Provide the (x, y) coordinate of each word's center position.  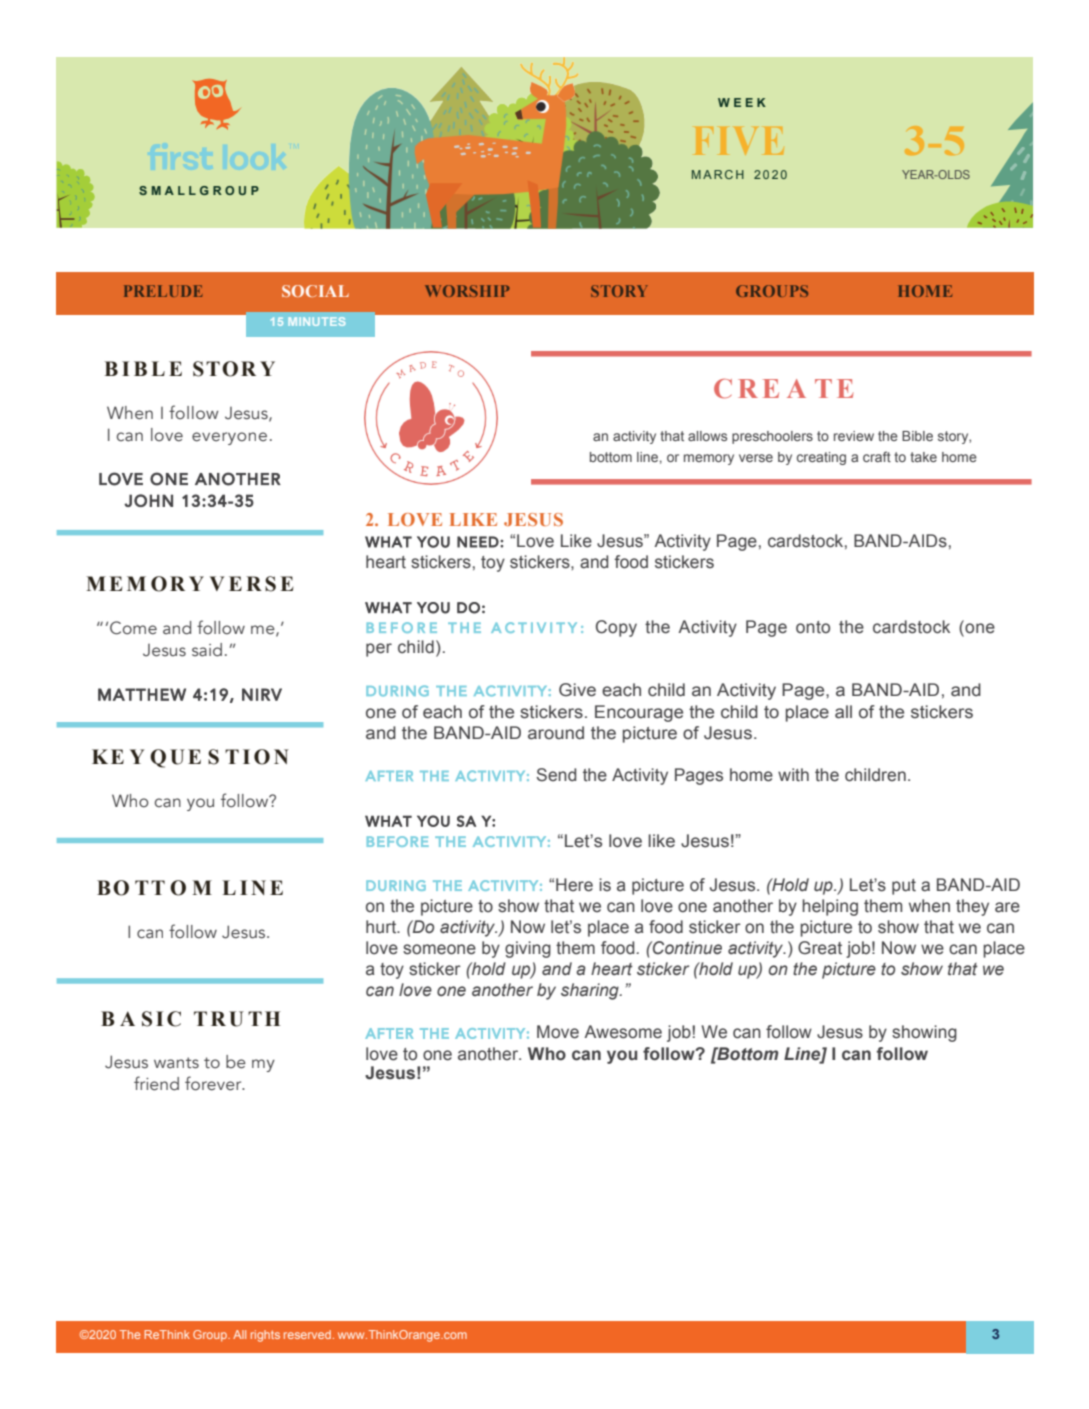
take (923, 457)
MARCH (718, 174)
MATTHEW (142, 694)
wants (176, 1063)
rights (265, 1336)
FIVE (739, 141)
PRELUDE (163, 291)
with (793, 775)
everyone (229, 438)
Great (820, 948)
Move (558, 1032)
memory (709, 459)
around (556, 733)
